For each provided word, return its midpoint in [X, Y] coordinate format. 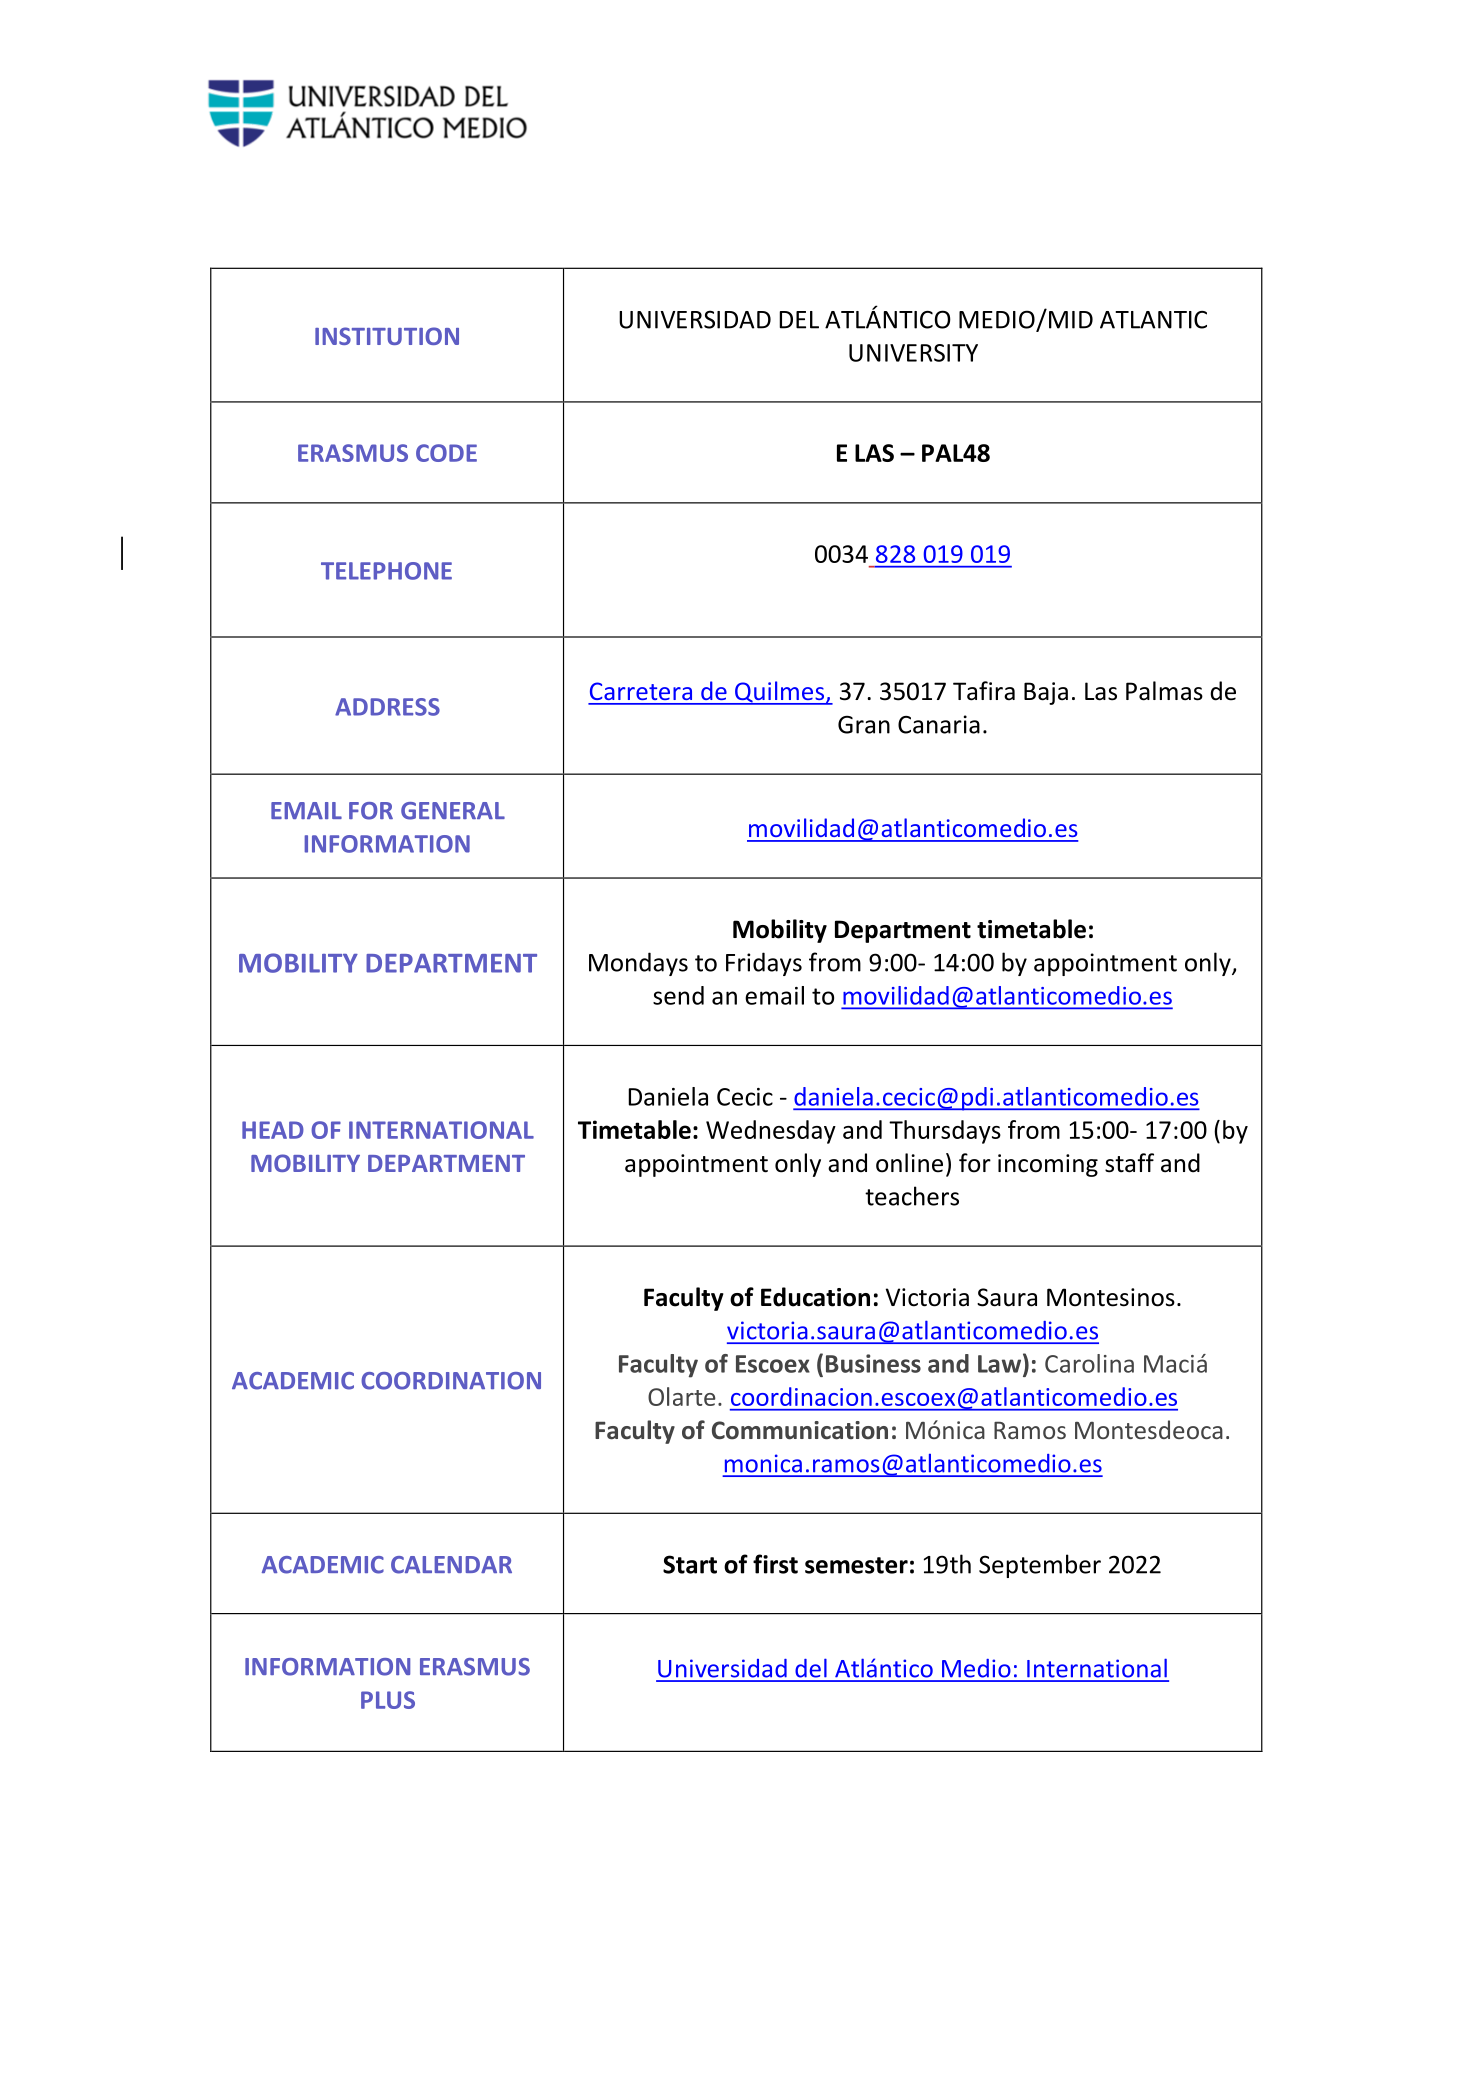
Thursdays [945, 1132]
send [678, 995]
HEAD [273, 1130]
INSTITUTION [387, 336]
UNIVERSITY [913, 353]
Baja [1046, 693]
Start [690, 1564]
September [1040, 1566]
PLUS [388, 1700]
